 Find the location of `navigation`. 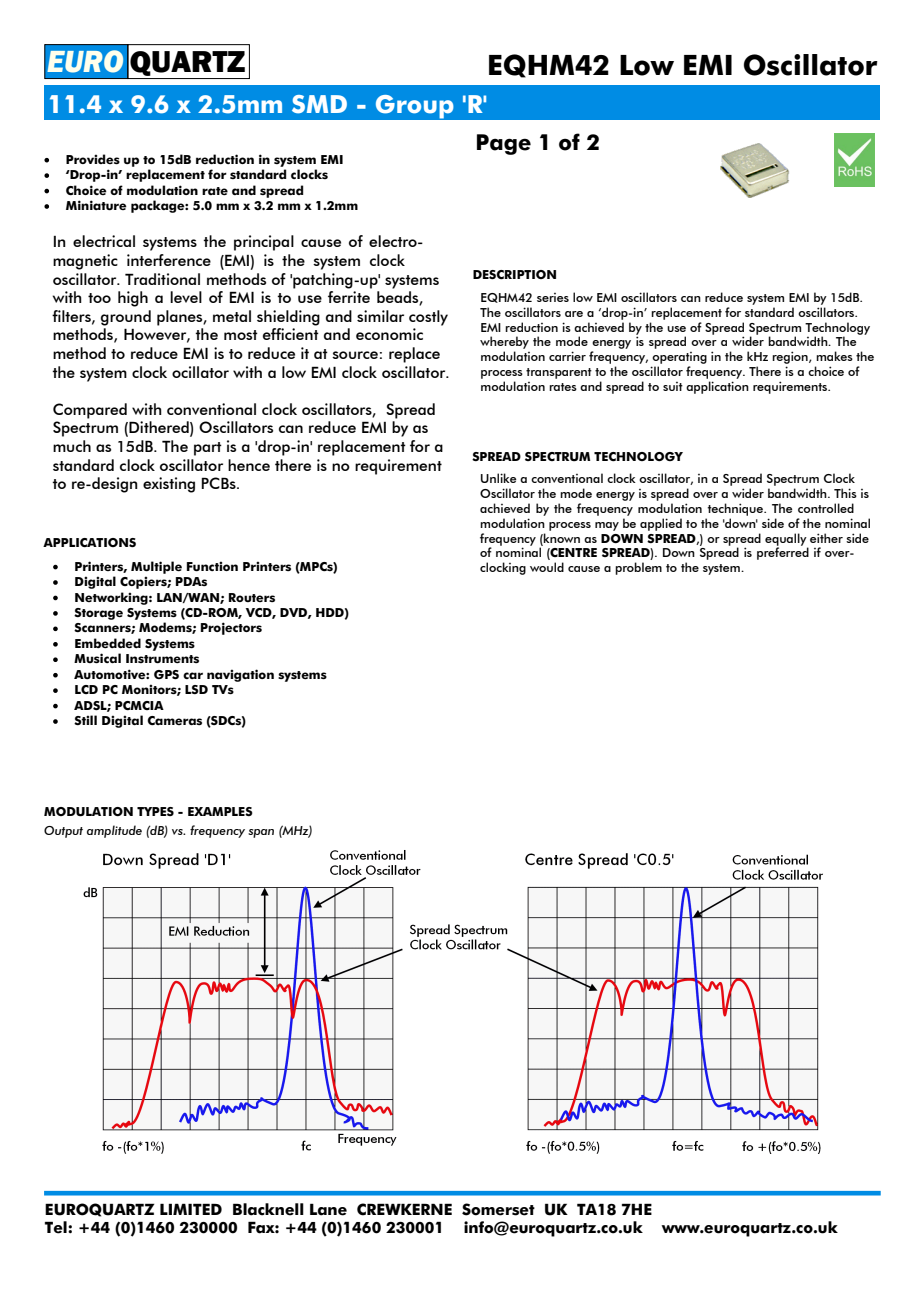

navigation is located at coordinates (240, 675).
